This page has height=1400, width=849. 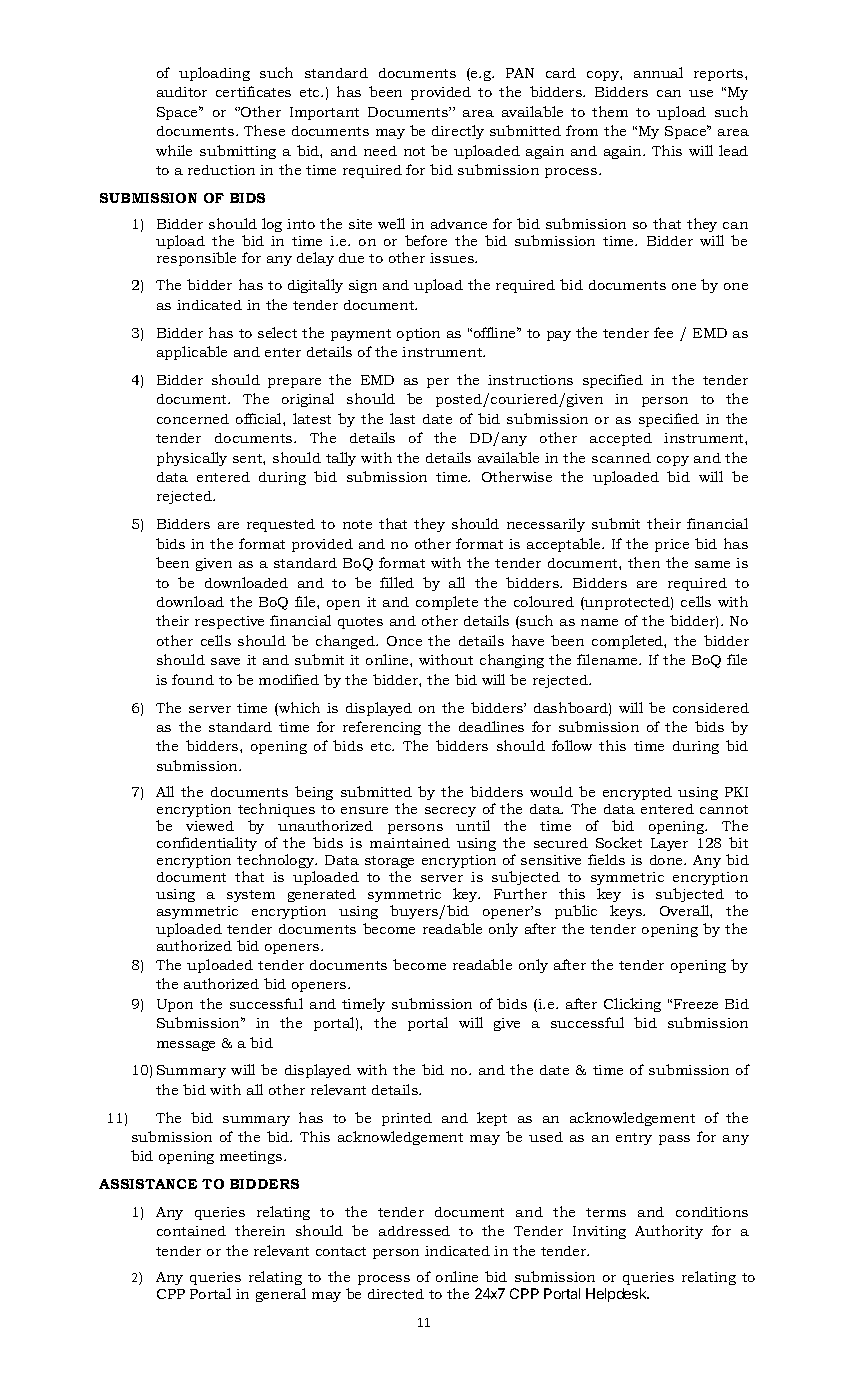 What do you see at coordinates (669, 1232) in the page?
I see `Authority` at bounding box center [669, 1232].
